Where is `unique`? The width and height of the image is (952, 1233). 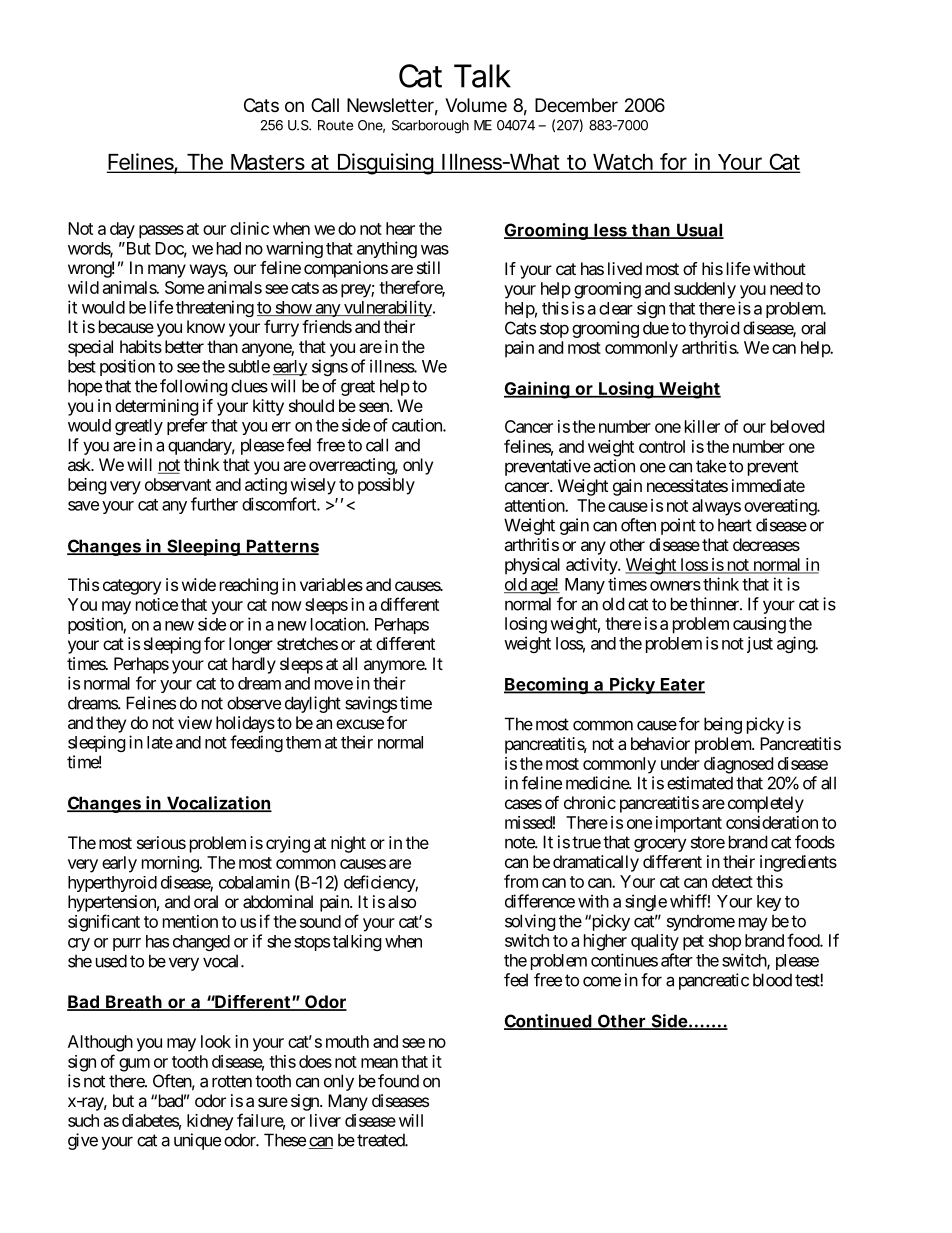 unique is located at coordinates (197, 1141).
